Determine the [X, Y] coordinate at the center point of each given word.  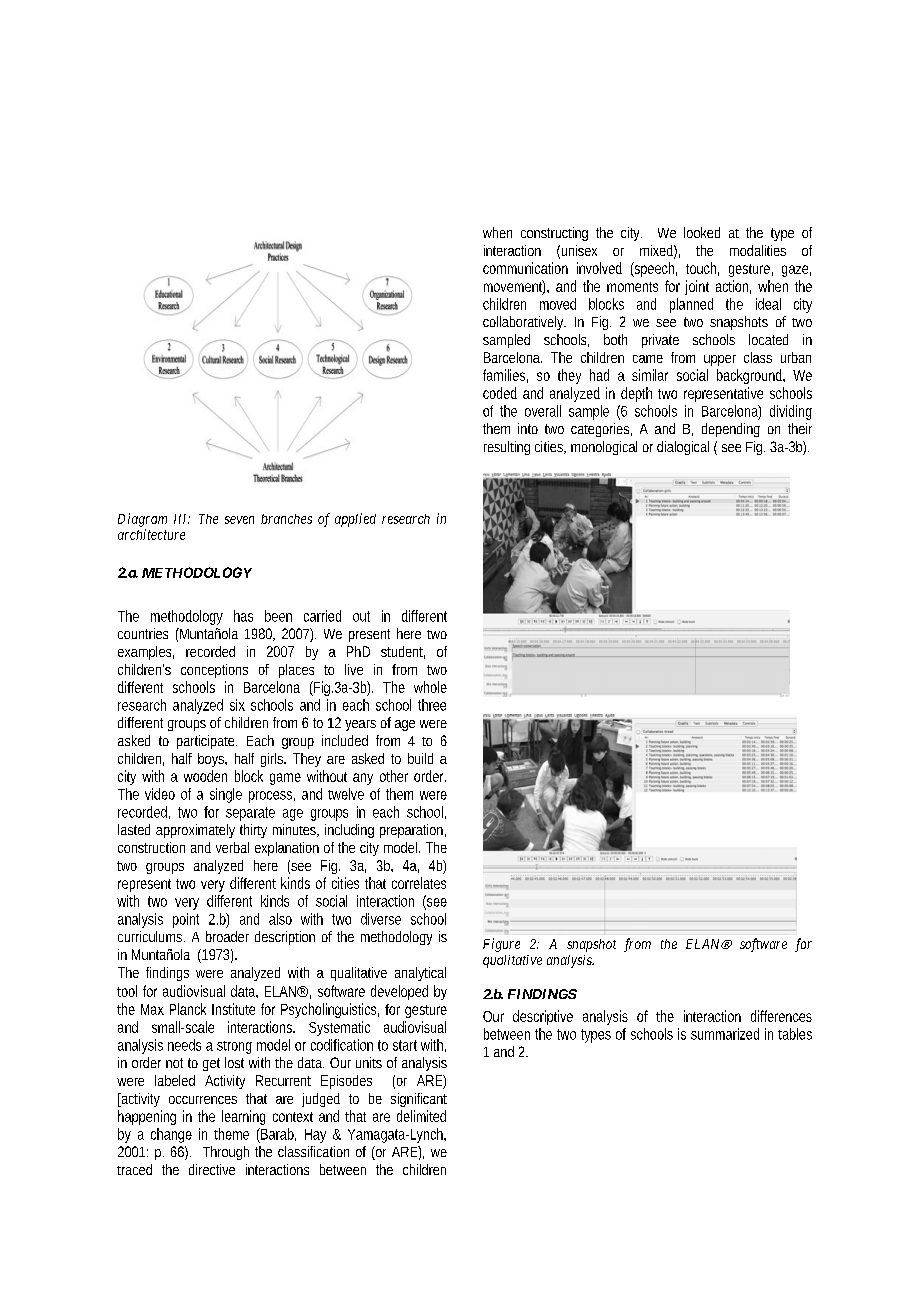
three [432, 705]
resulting [507, 448]
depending [731, 430]
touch [702, 269]
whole [430, 687]
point [186, 920]
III [182, 519]
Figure [501, 945]
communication [525, 268]
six [237, 705]
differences [781, 1016]
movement [514, 287]
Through [226, 1153]
